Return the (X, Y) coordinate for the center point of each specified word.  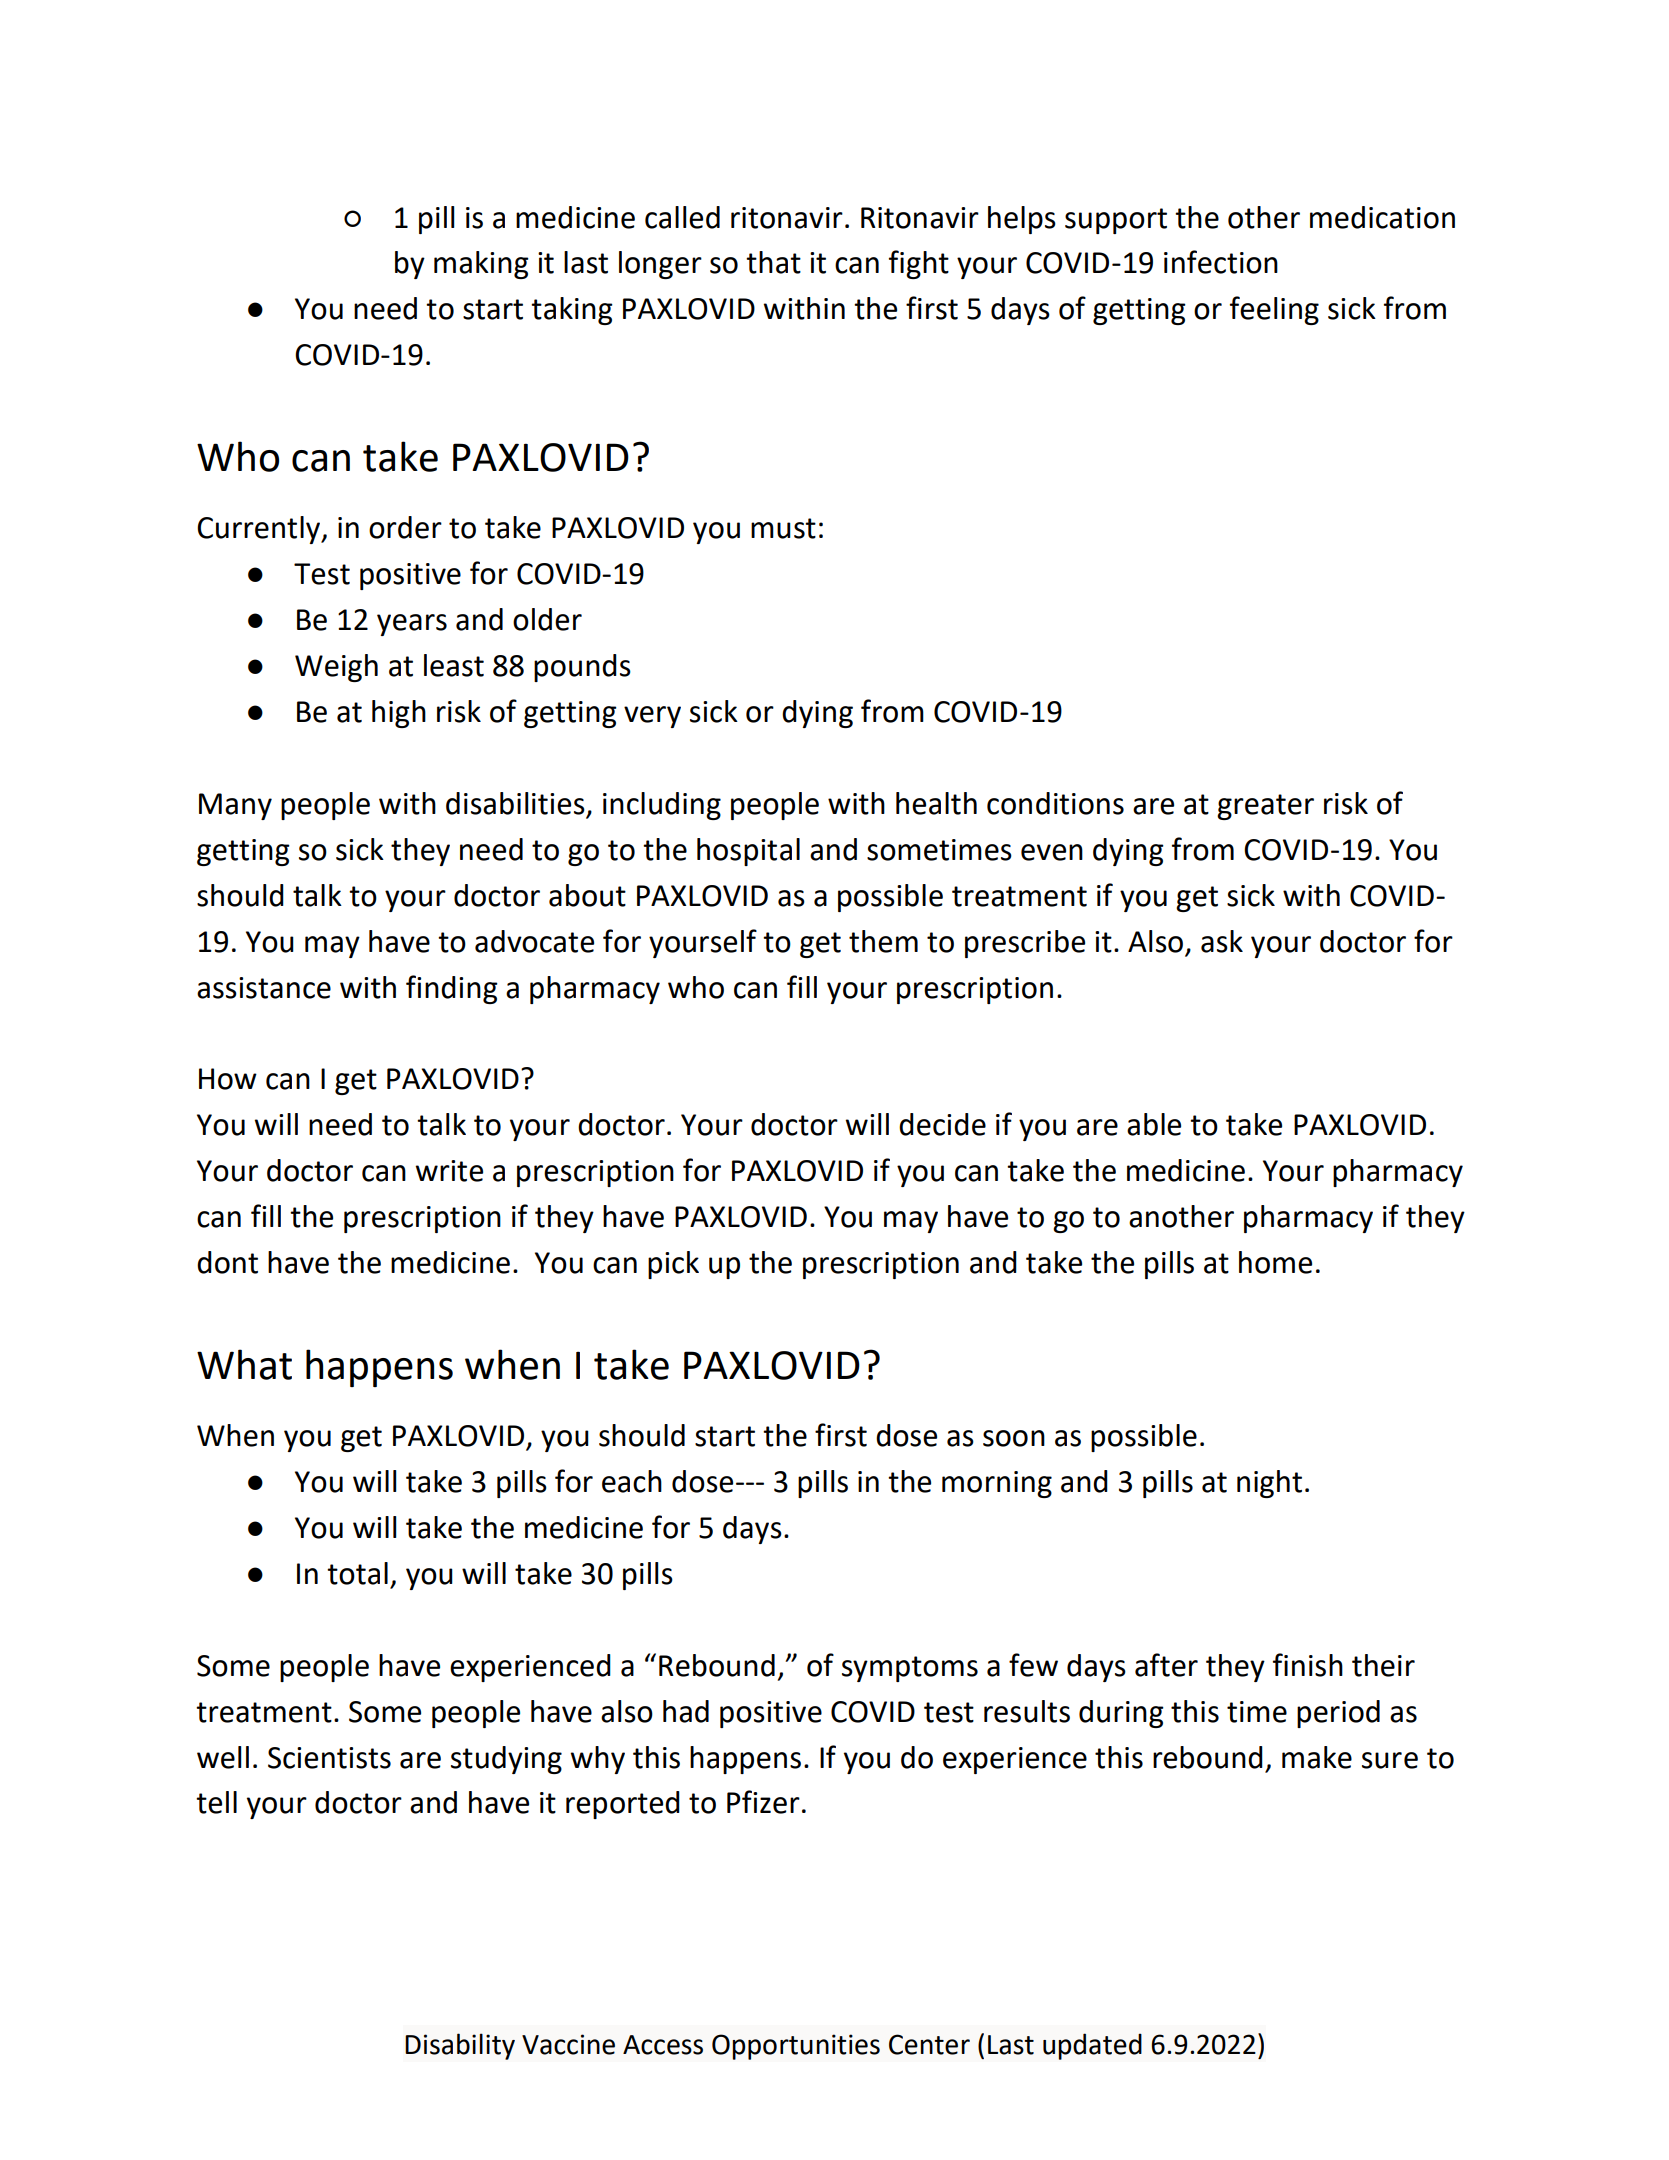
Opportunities (796, 2047)
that (773, 262)
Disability (460, 2046)
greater (1265, 807)
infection (1221, 262)
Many (235, 806)
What (244, 1364)
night (1269, 1484)
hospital (748, 852)
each (632, 1481)
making (481, 265)
